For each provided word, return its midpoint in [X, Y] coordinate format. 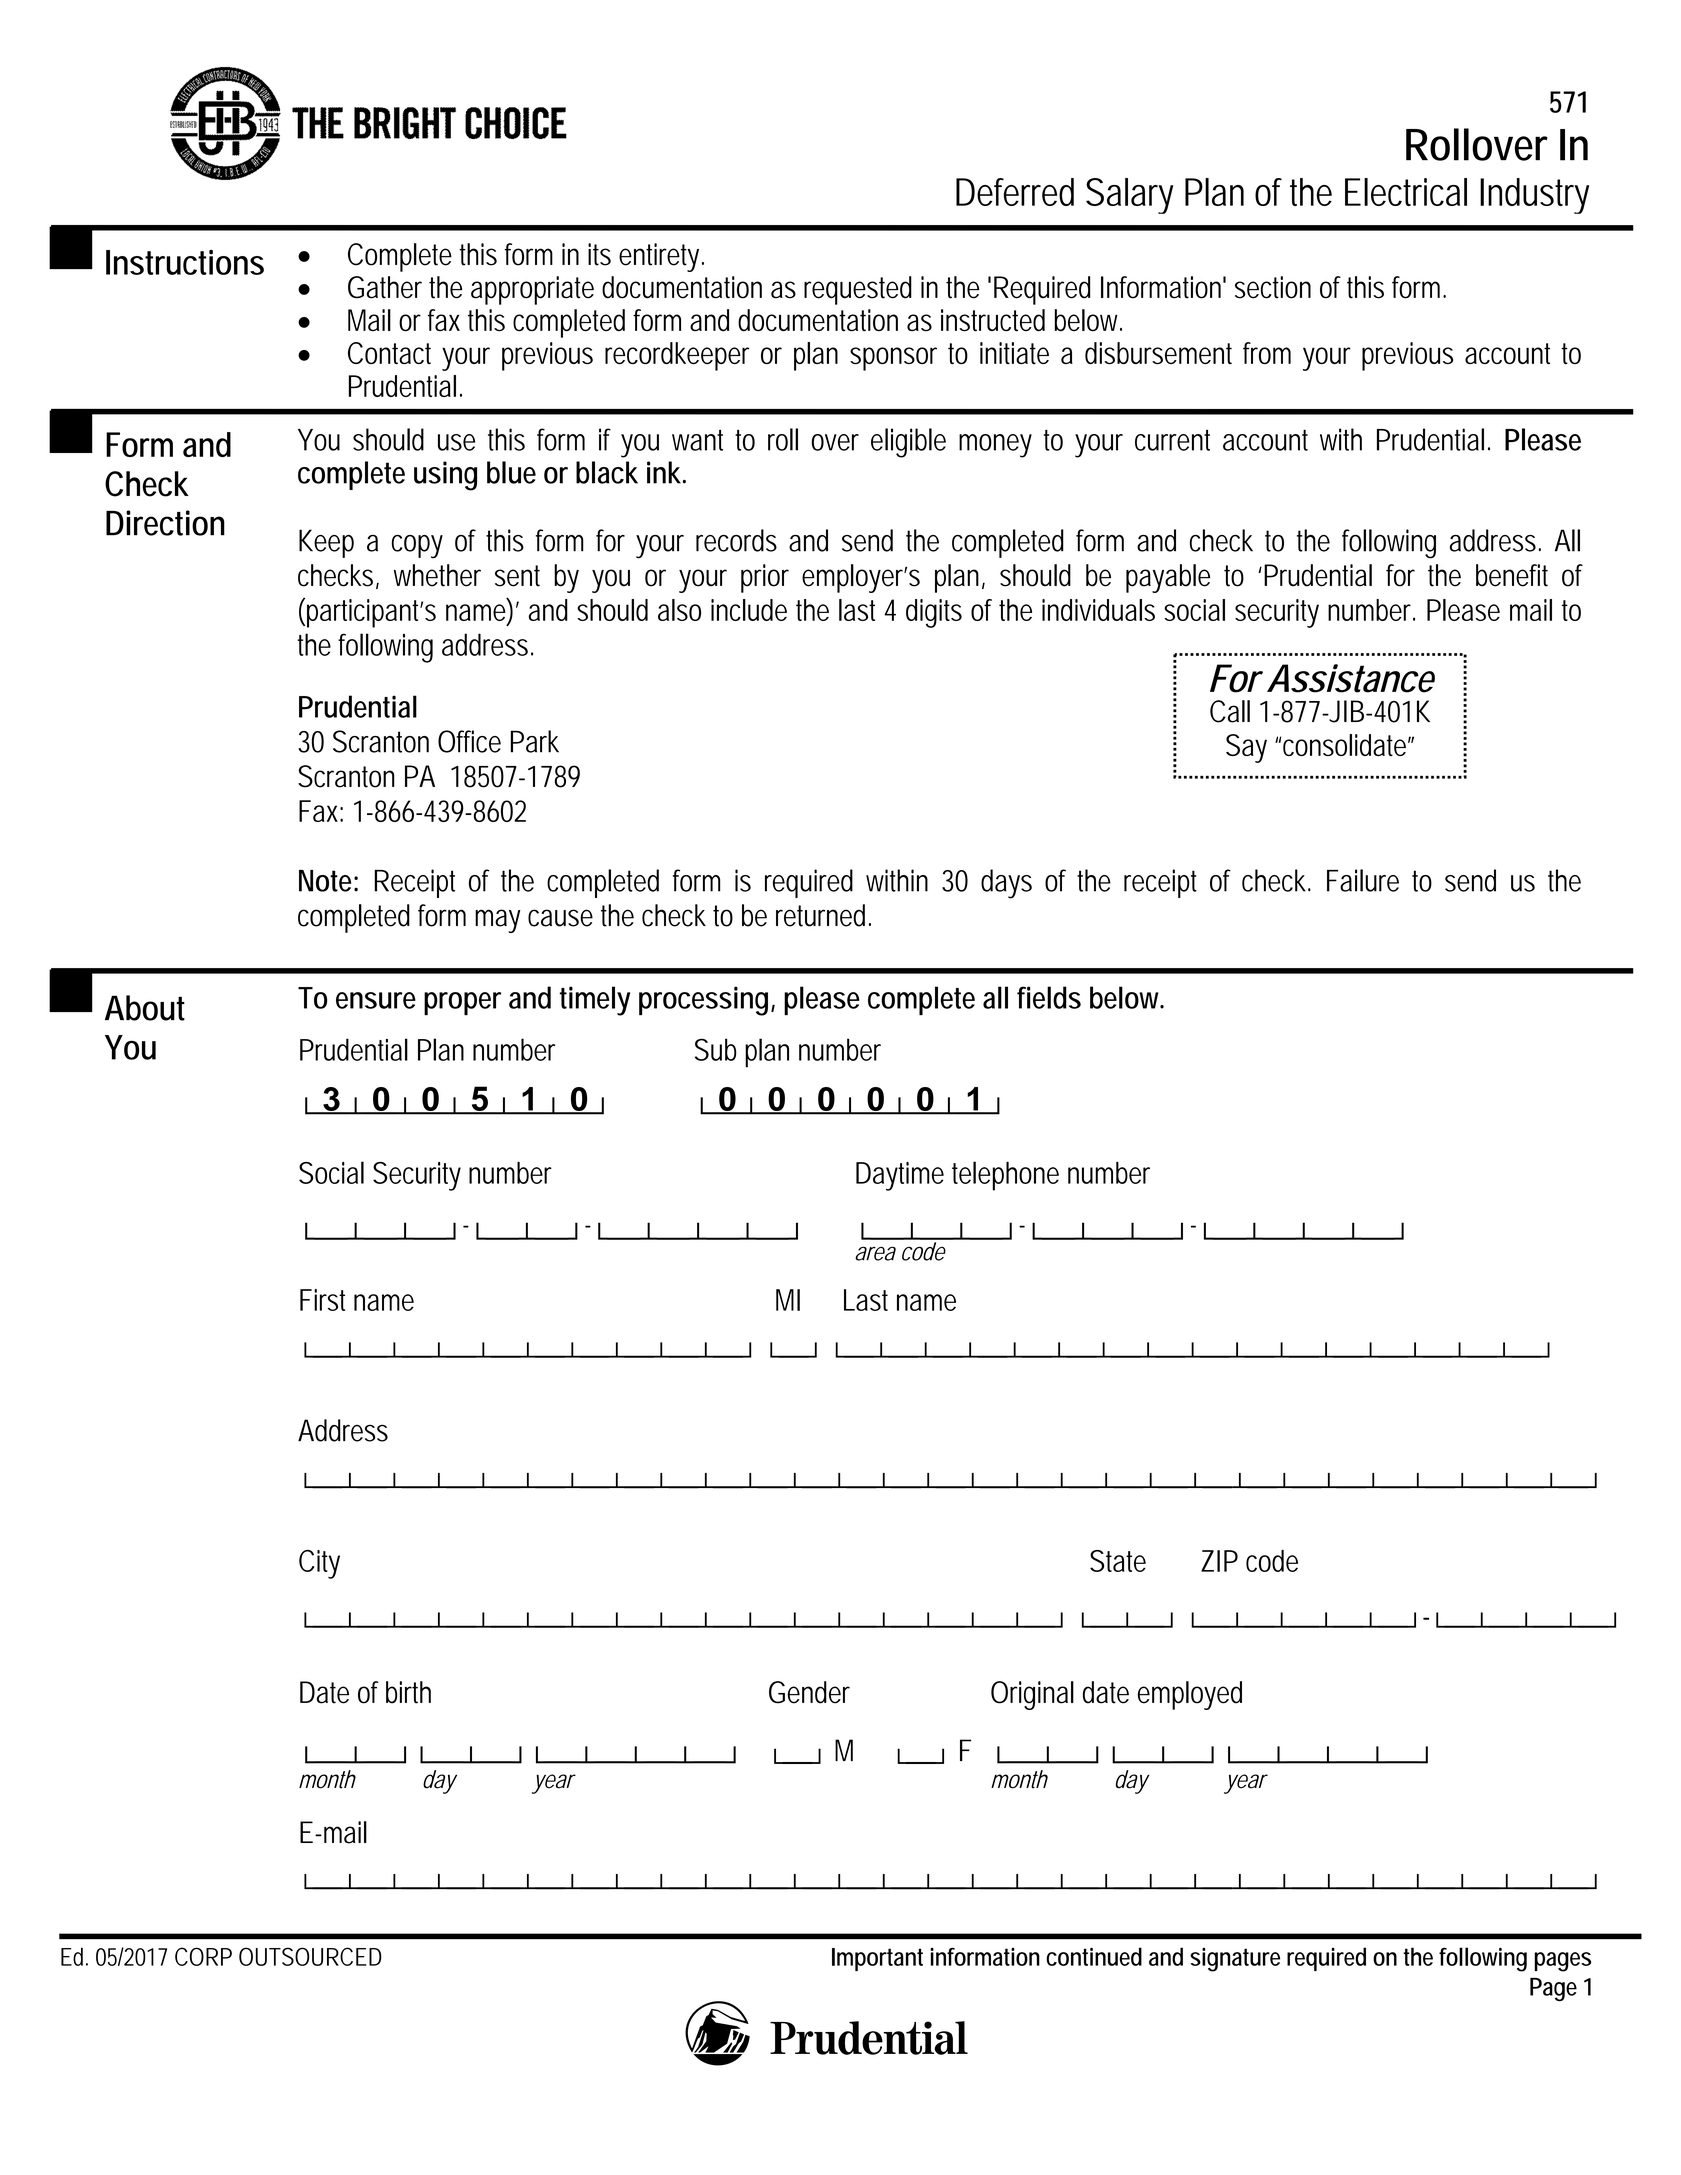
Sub [715, 1049]
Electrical [1406, 192]
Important [877, 1959]
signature [1235, 1960]
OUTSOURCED [310, 1956]
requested [858, 290]
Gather [385, 287]
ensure [376, 1000]
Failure [1363, 880]
